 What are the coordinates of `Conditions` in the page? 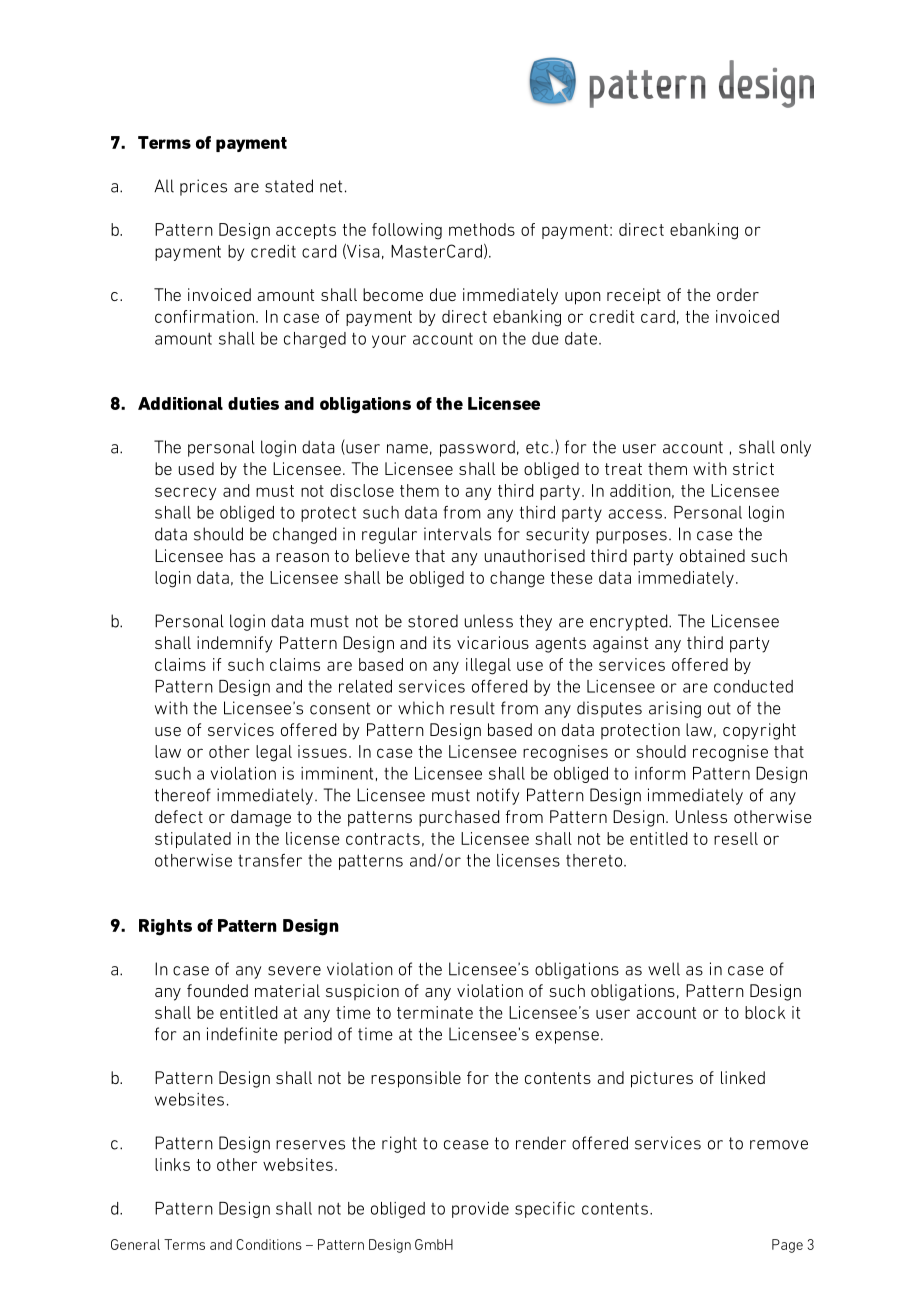 It's located at (269, 1244).
